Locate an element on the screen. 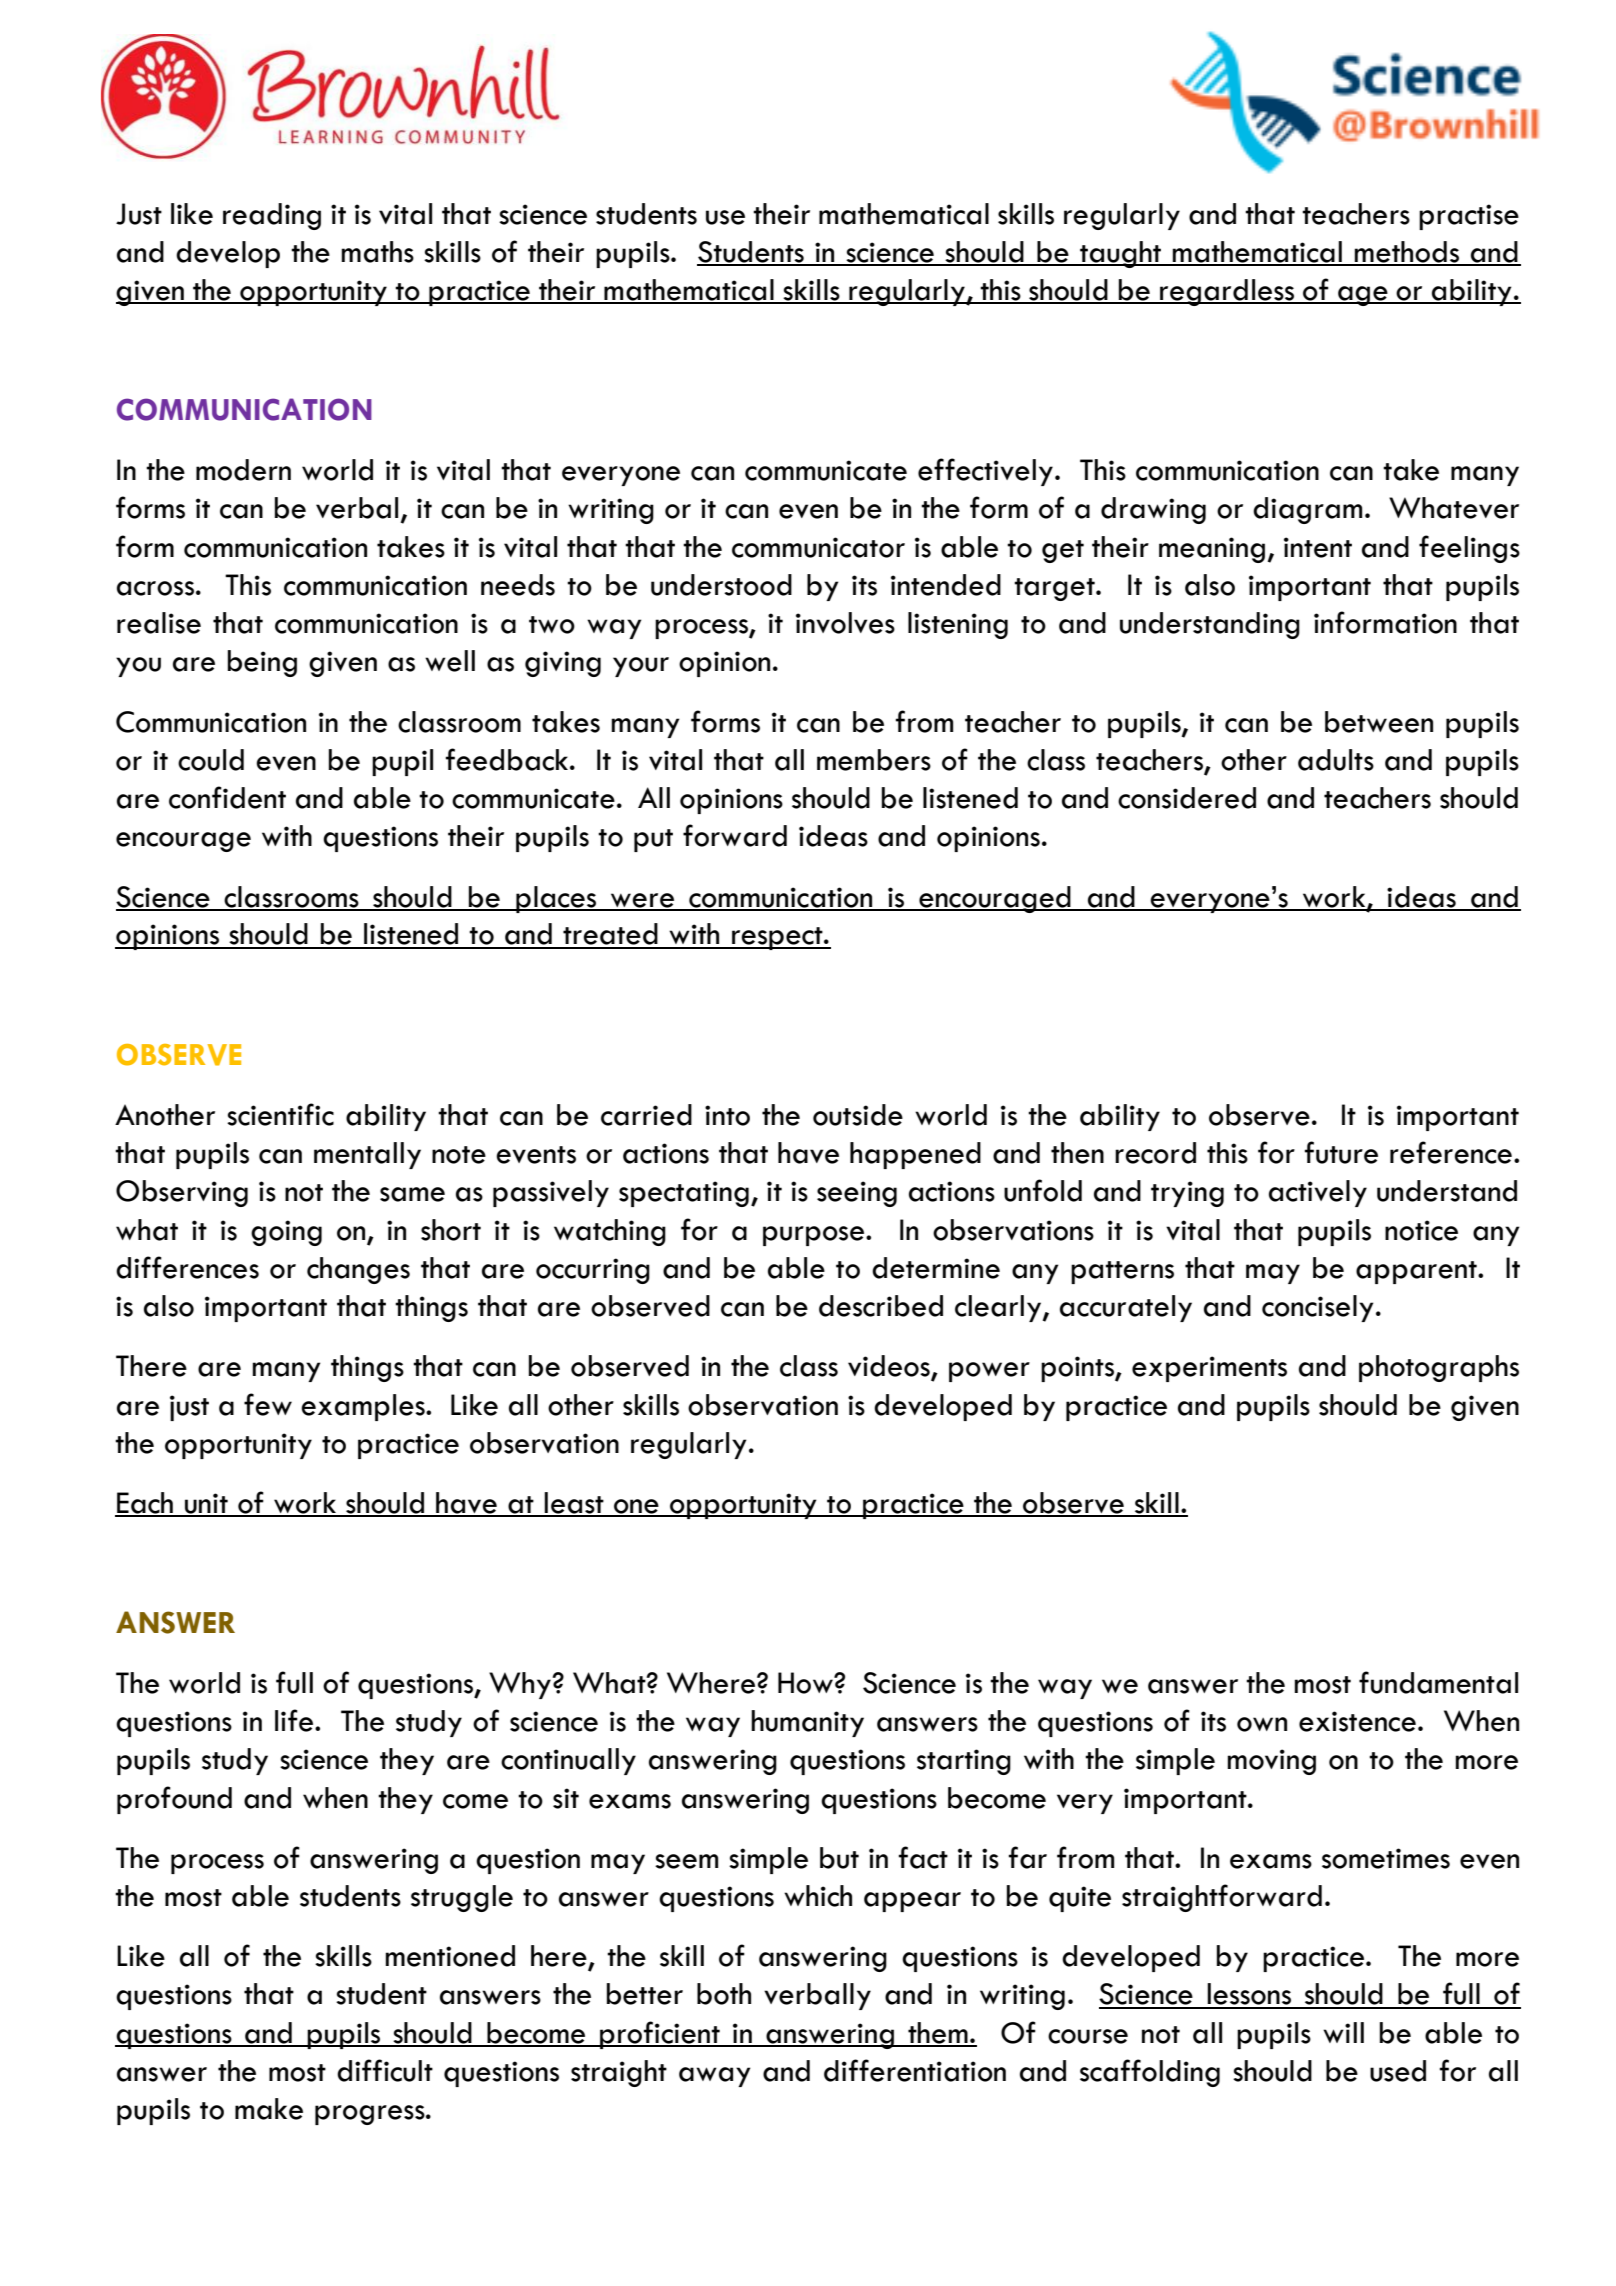  mentally is located at coordinates (367, 1155).
